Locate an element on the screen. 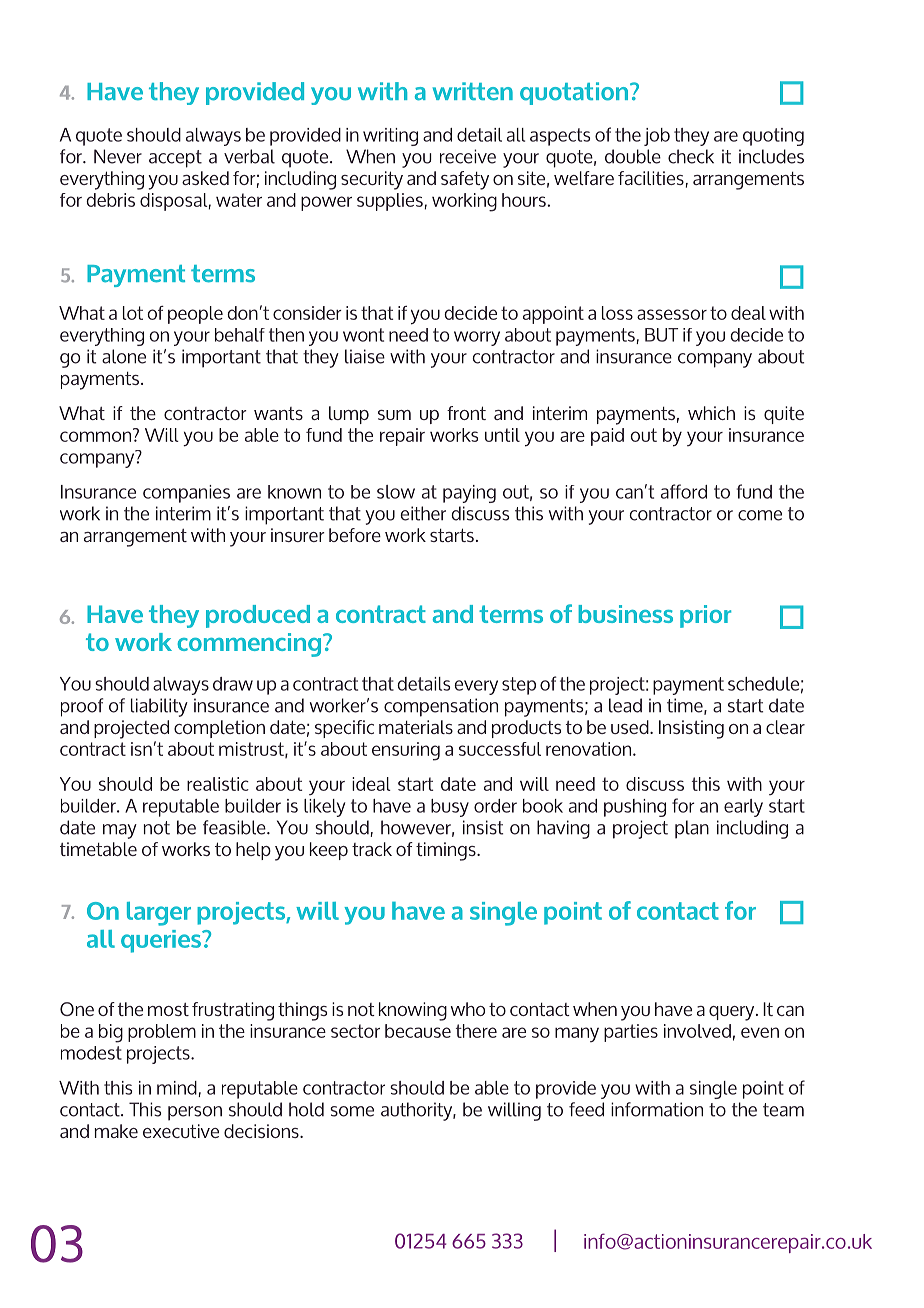  accept is located at coordinates (175, 159).
